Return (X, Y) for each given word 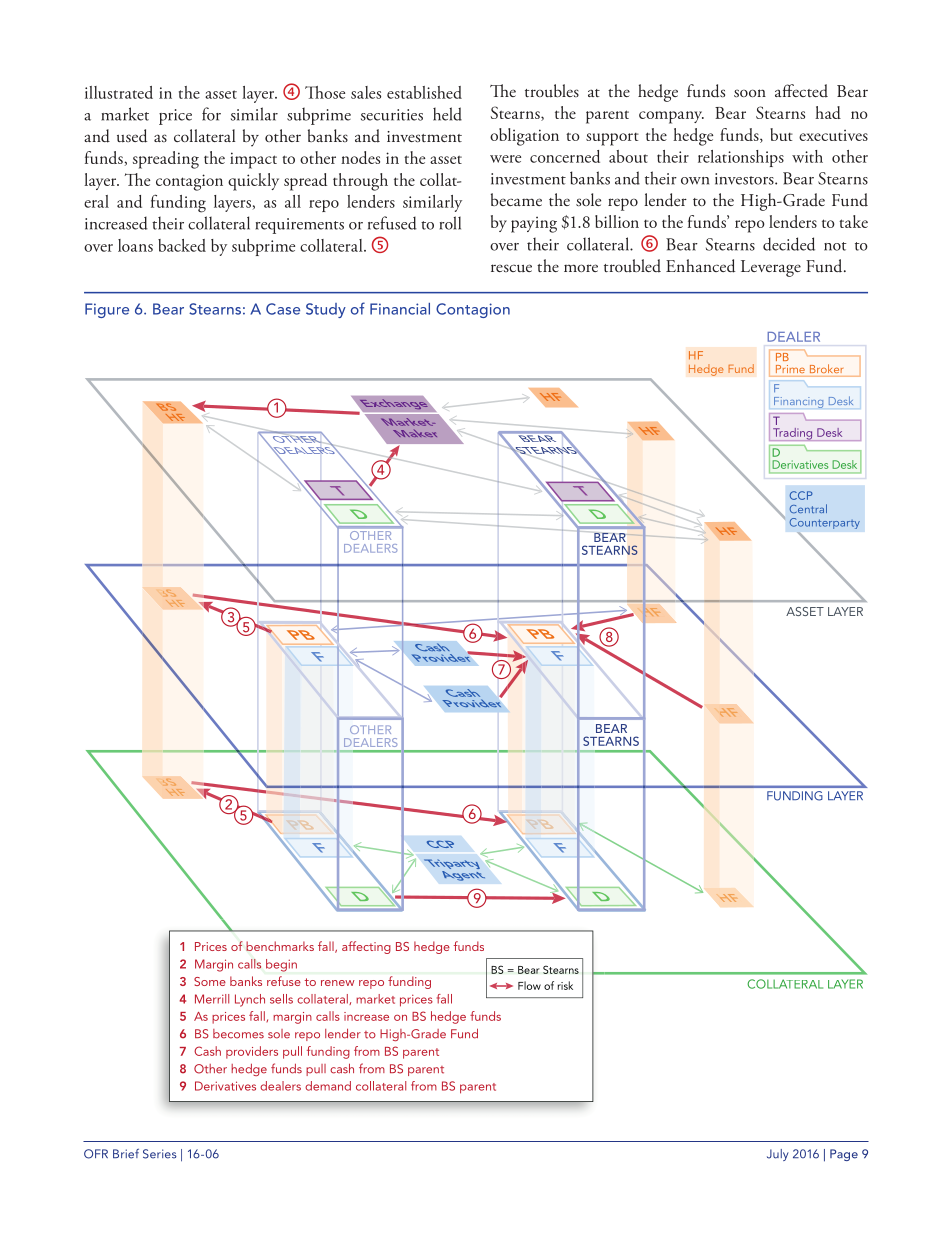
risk (565, 985)
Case (283, 309)
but (781, 134)
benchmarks (280, 946)
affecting (366, 947)
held (447, 114)
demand (328, 1086)
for (211, 114)
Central (808, 508)
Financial (400, 309)
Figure (107, 310)
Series (160, 1154)
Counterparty (825, 523)
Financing (798, 402)
